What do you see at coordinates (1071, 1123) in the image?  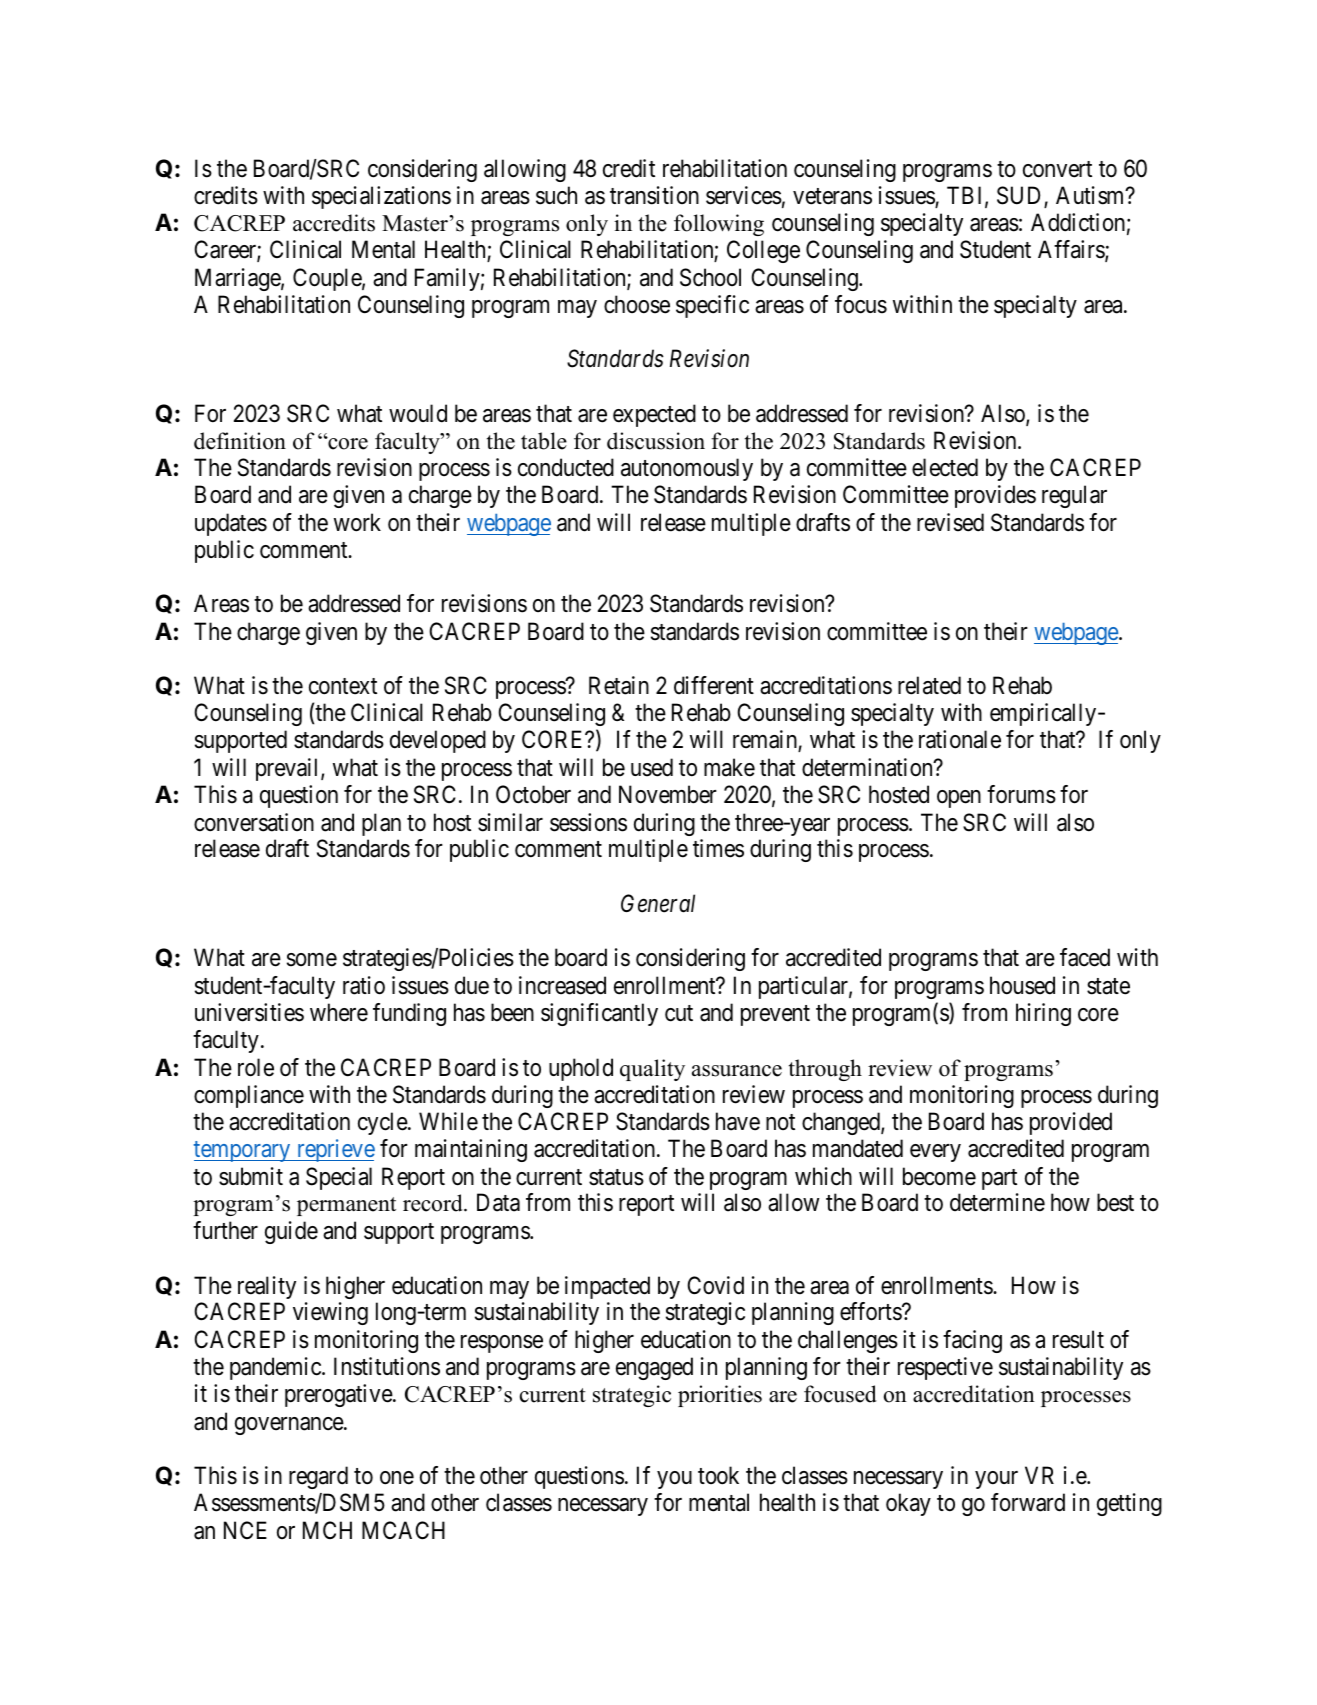 I see `provided` at bounding box center [1071, 1123].
